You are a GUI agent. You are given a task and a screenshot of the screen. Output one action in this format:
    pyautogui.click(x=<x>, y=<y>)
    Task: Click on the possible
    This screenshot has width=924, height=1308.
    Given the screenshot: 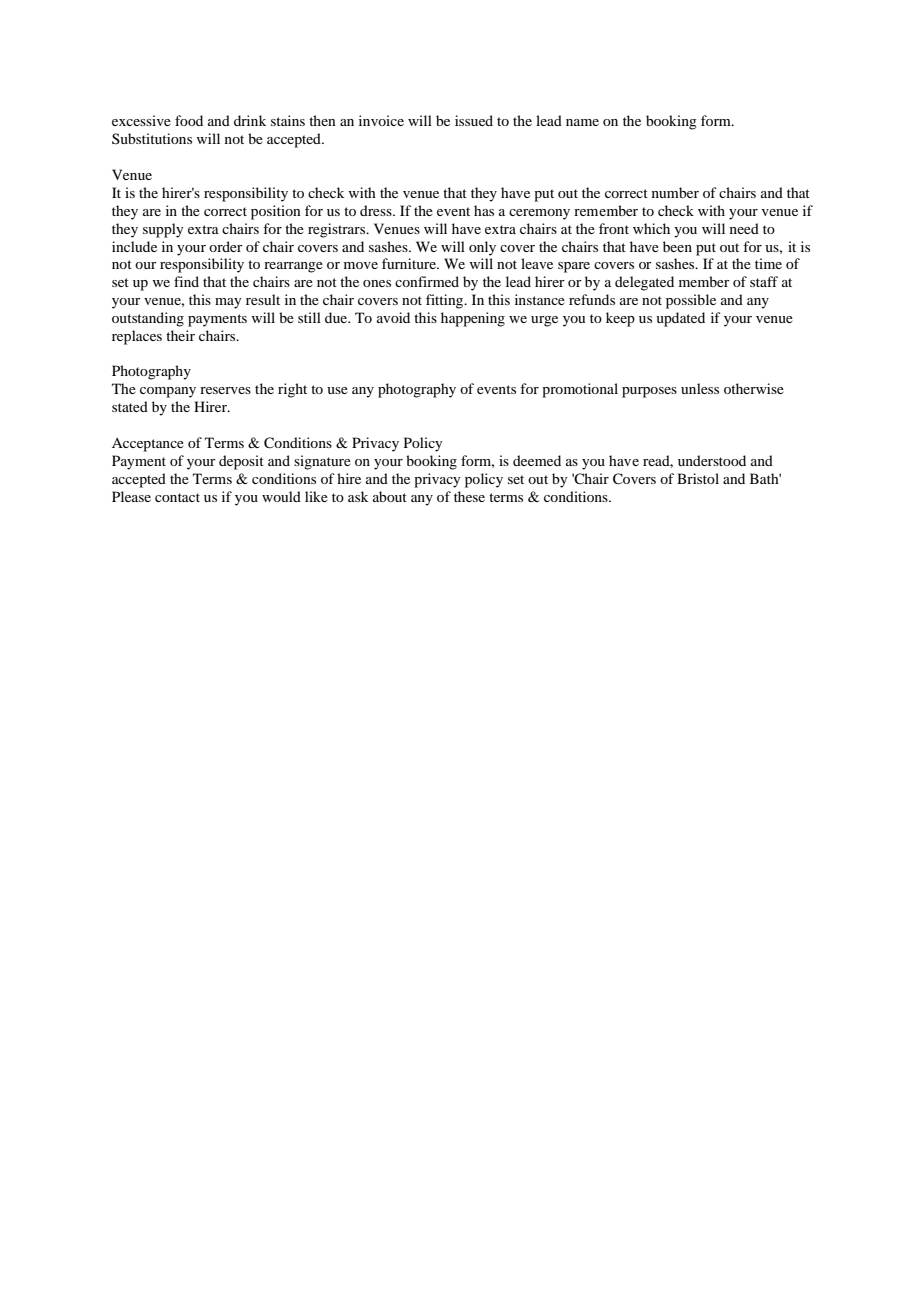 What is the action you would take?
    pyautogui.click(x=691, y=301)
